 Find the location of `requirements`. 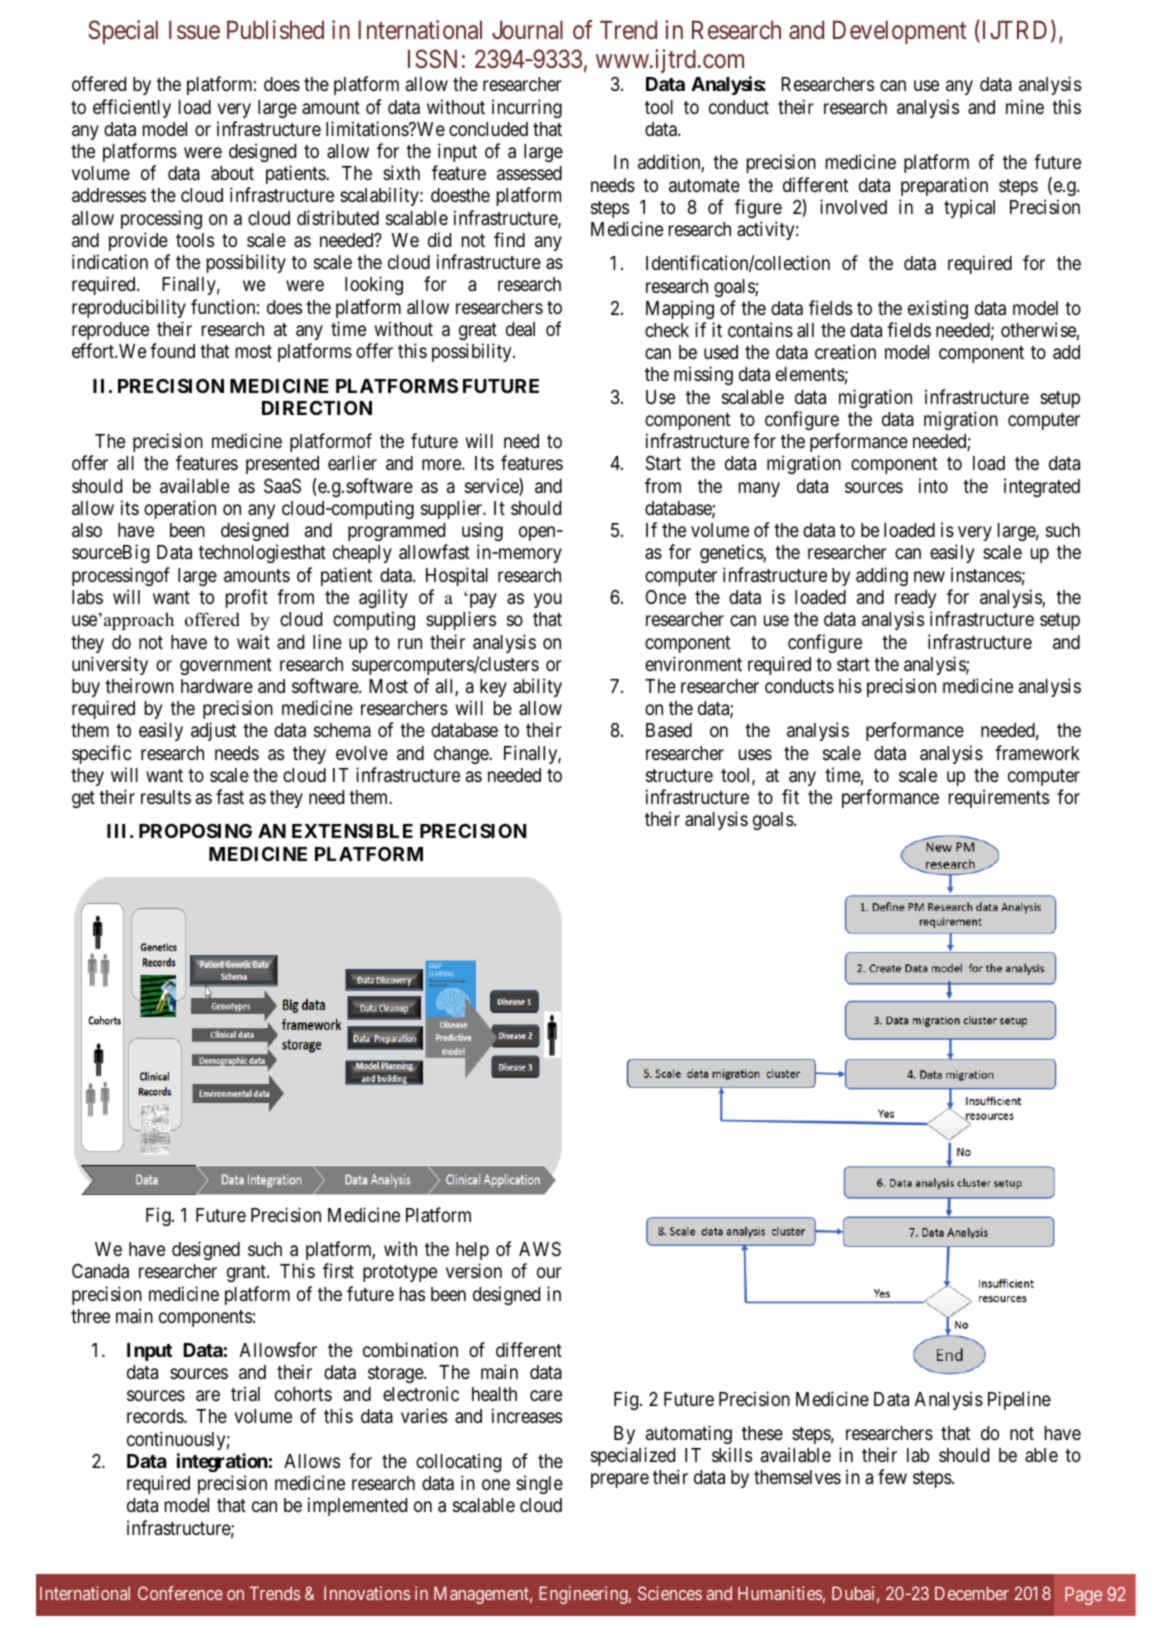

requirements is located at coordinates (999, 798).
